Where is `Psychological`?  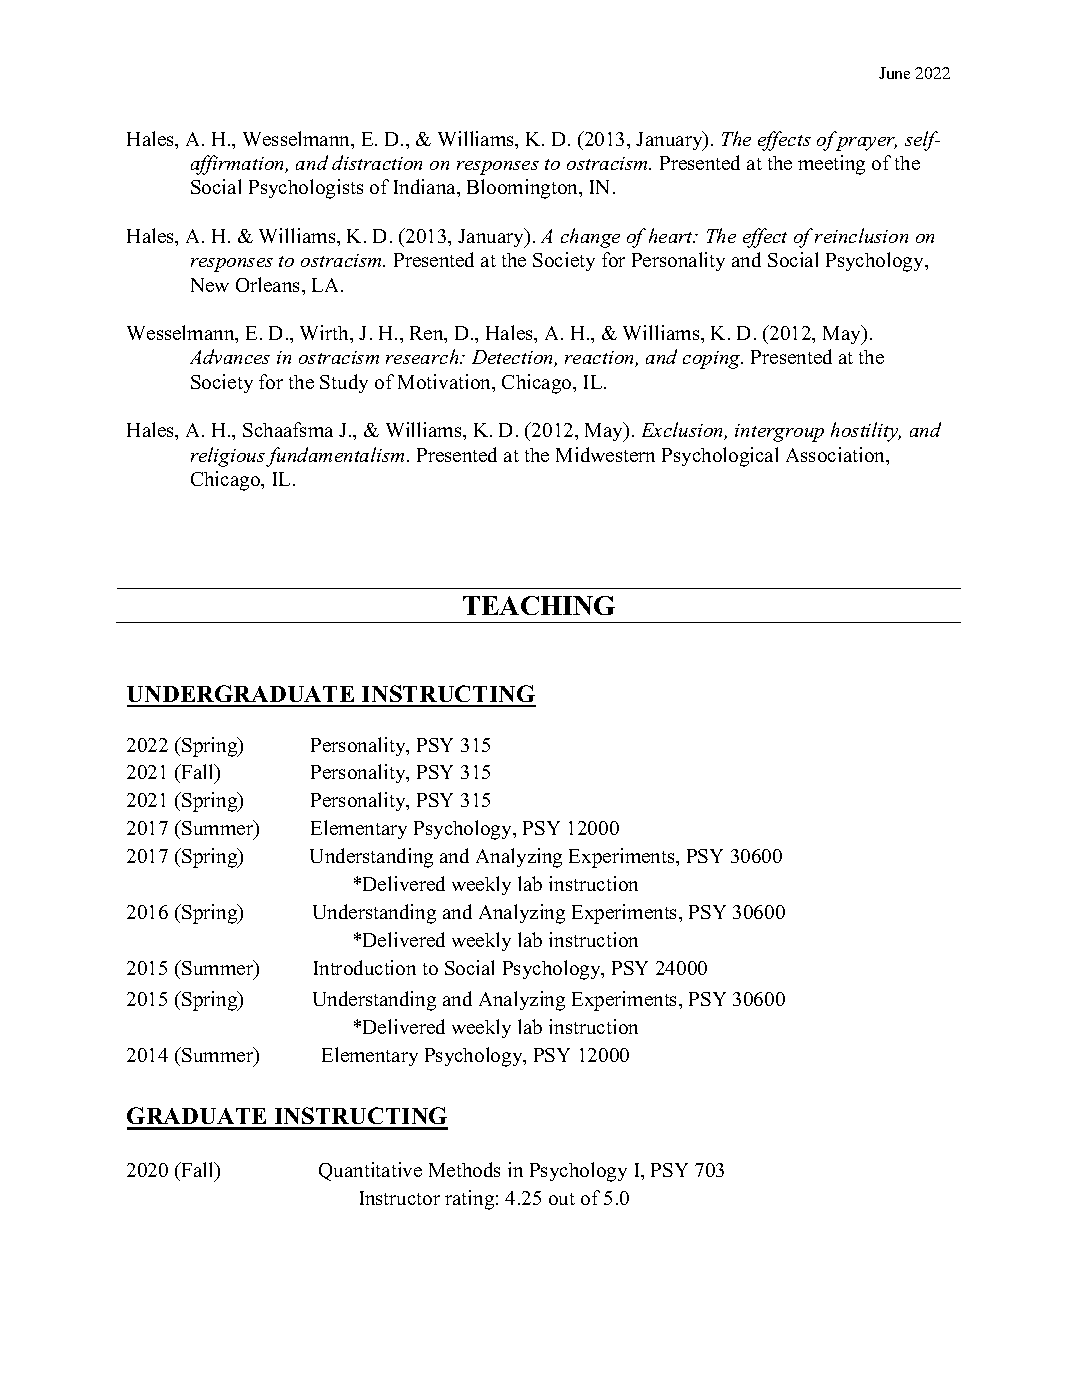 Psychological is located at coordinates (720, 457).
